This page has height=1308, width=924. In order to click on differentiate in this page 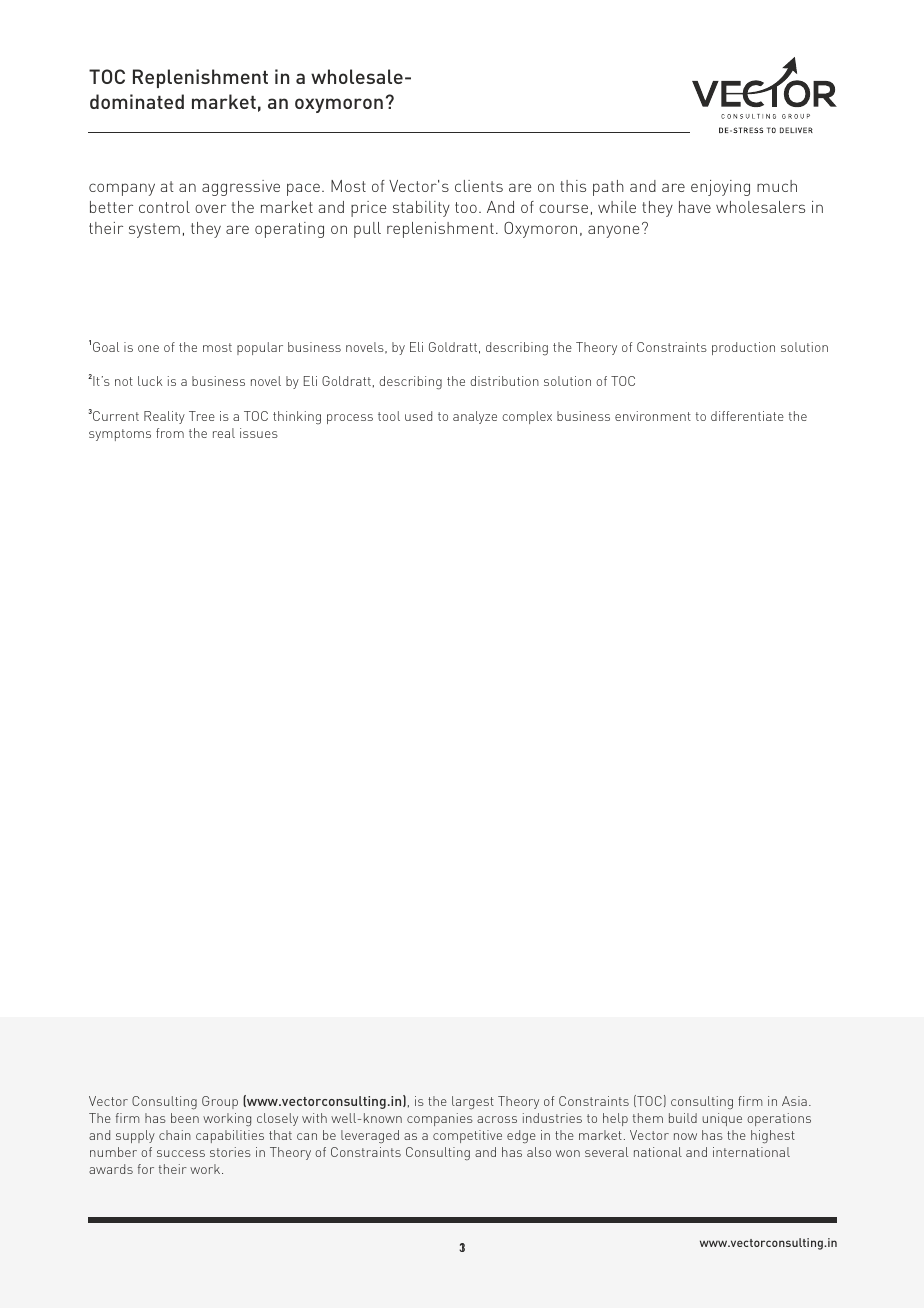, I will do `click(747, 416)`.
